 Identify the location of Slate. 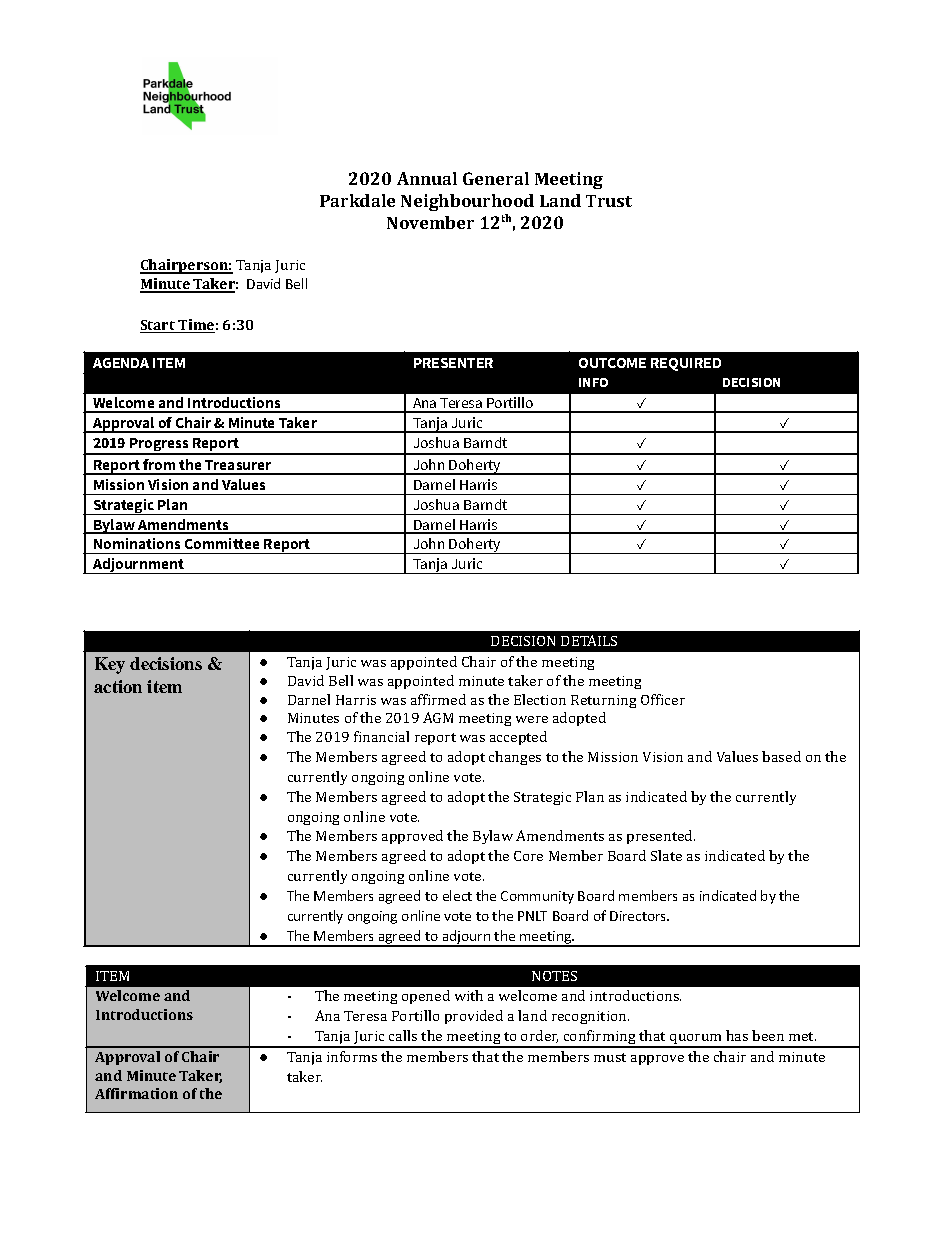
(666, 855).
